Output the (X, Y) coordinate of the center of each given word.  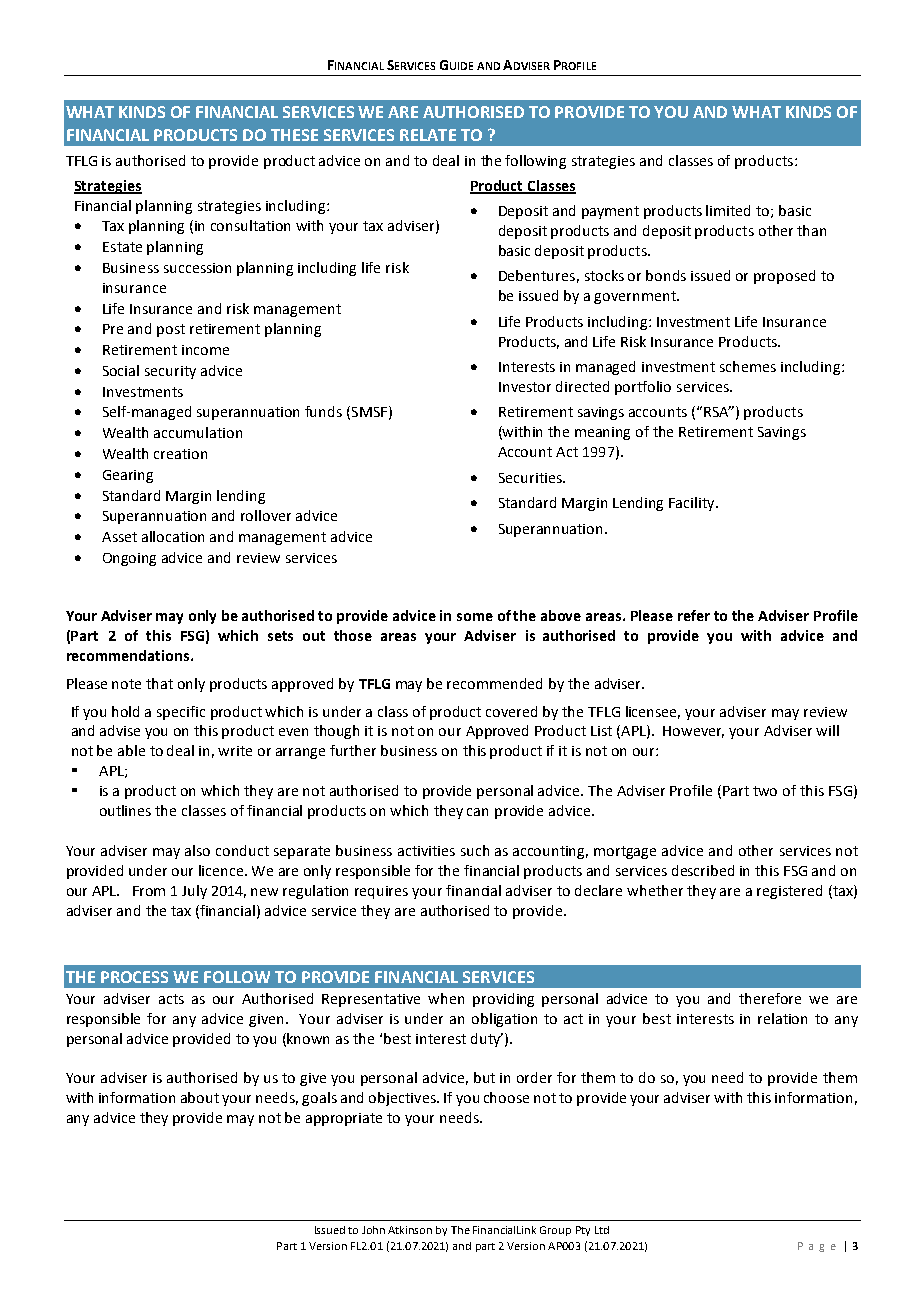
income (205, 350)
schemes (748, 366)
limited (728, 210)
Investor (525, 387)
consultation (250, 225)
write (235, 751)
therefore (770, 998)
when (446, 998)
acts (171, 999)
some (475, 617)
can (477, 812)
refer (694, 615)
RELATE (428, 135)
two (765, 791)
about (200, 1097)
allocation (173, 536)
